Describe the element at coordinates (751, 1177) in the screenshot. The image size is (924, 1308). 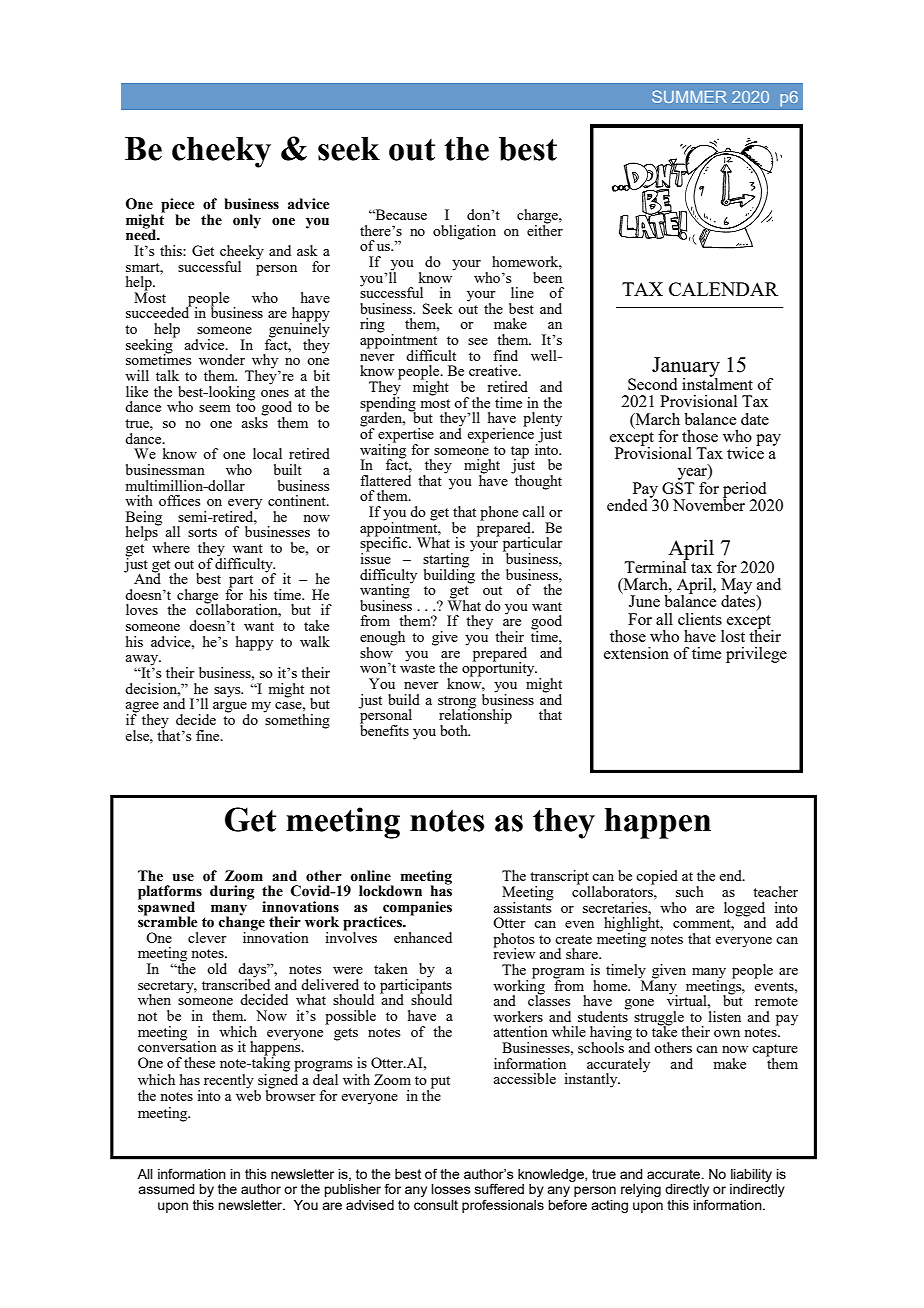
I see `liability` at that location.
